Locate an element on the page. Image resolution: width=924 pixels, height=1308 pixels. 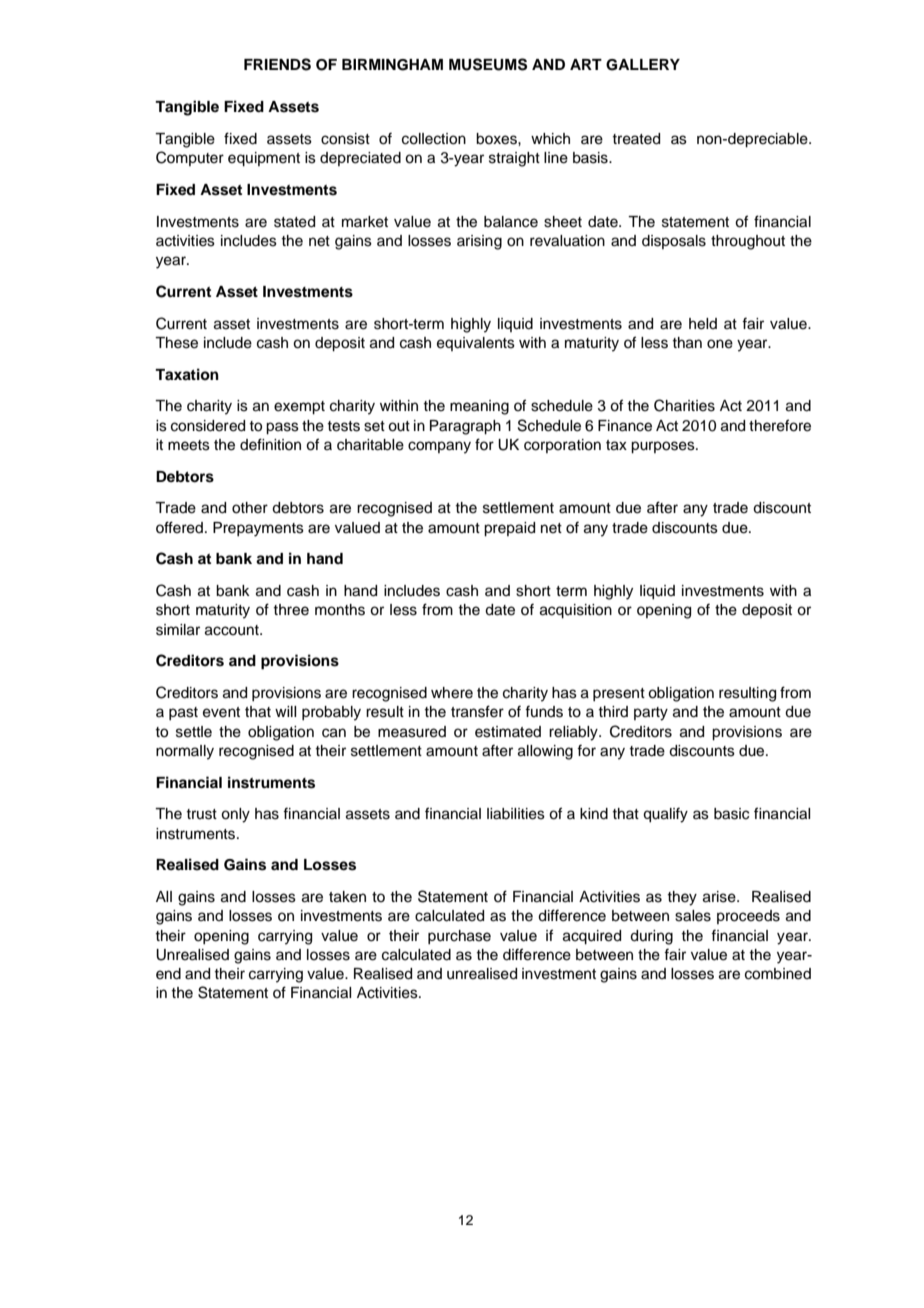
meaning is located at coordinates (479, 407).
